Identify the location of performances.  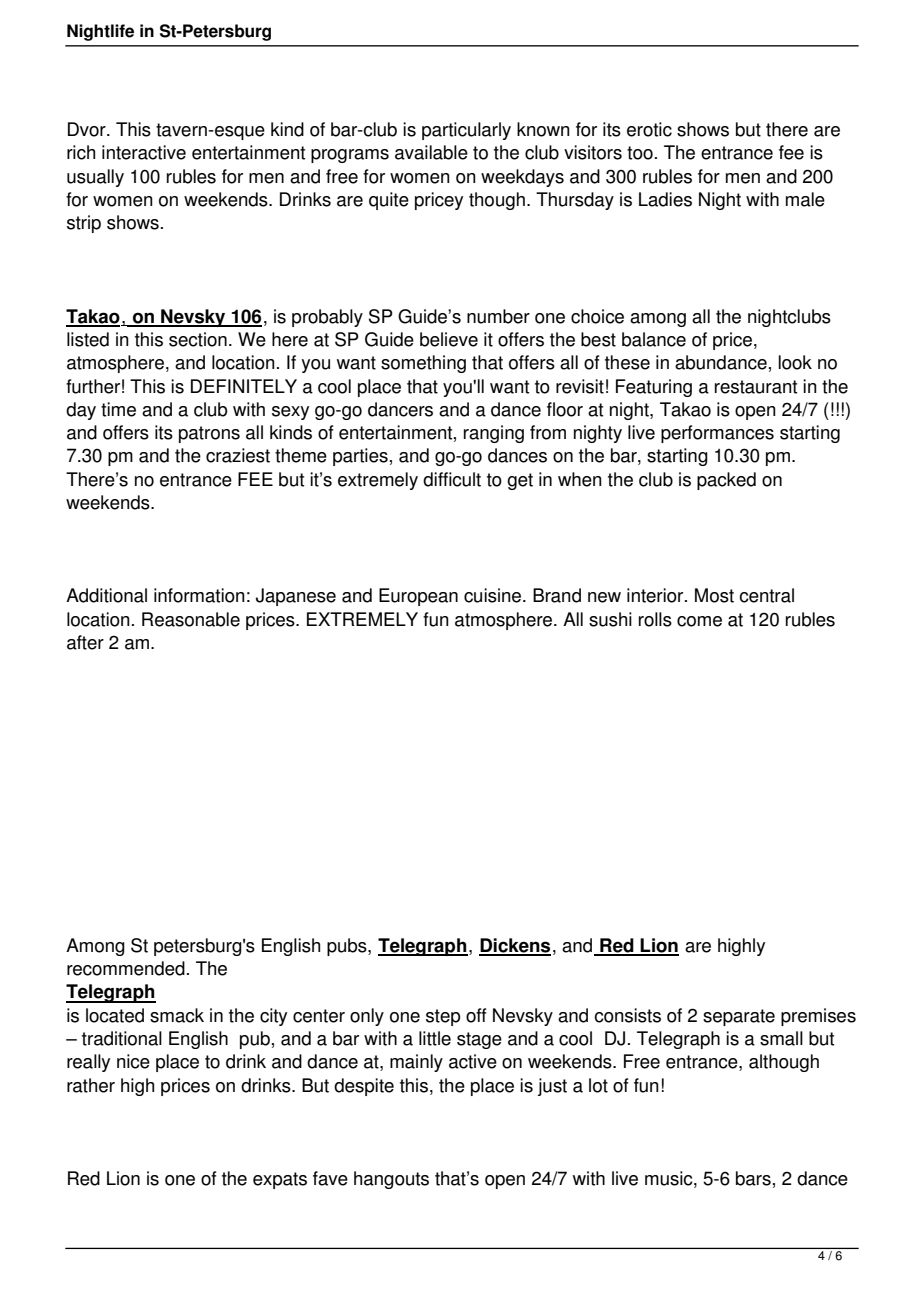
(717, 434).
